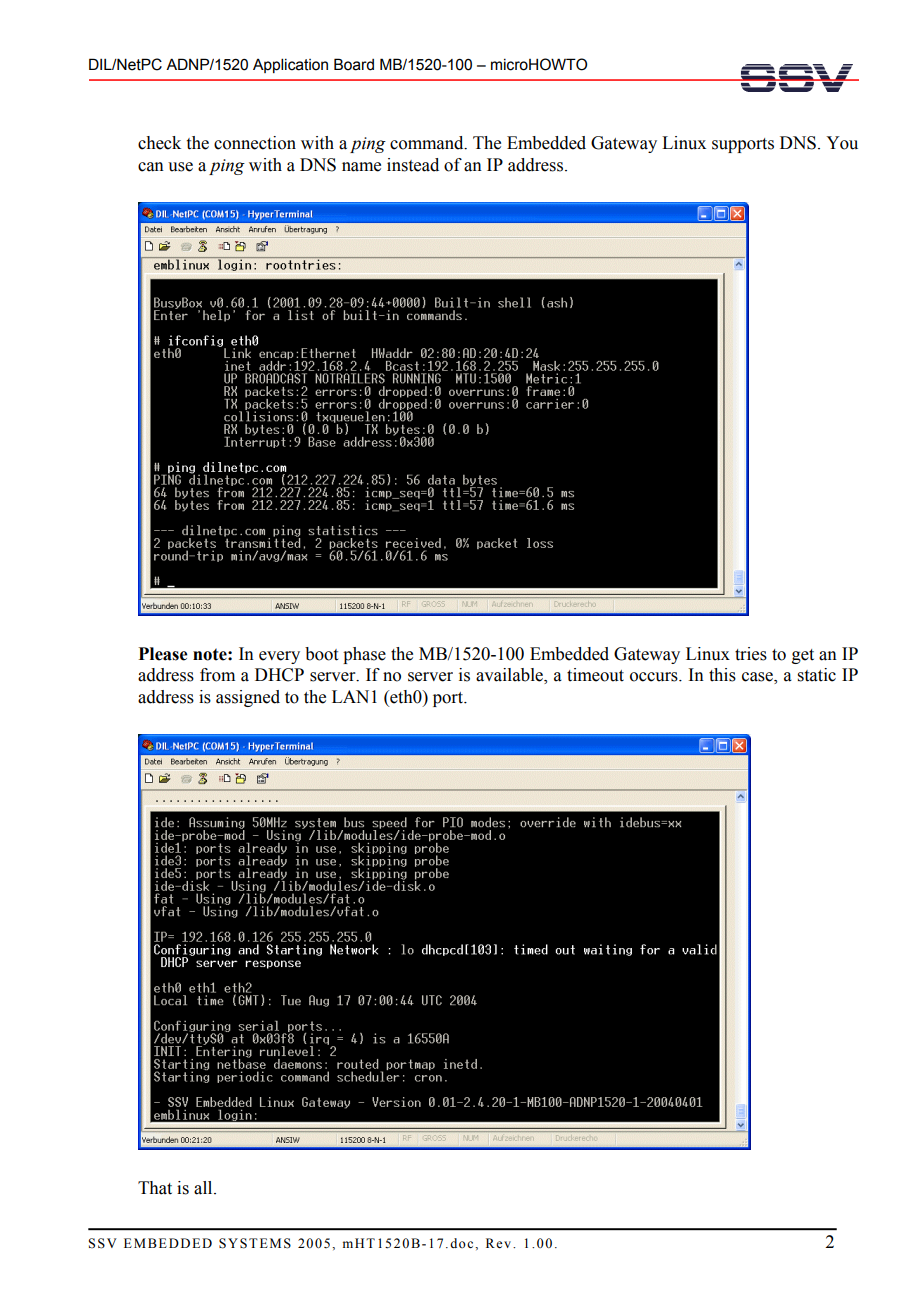  I want to click on connection, so click(255, 143).
